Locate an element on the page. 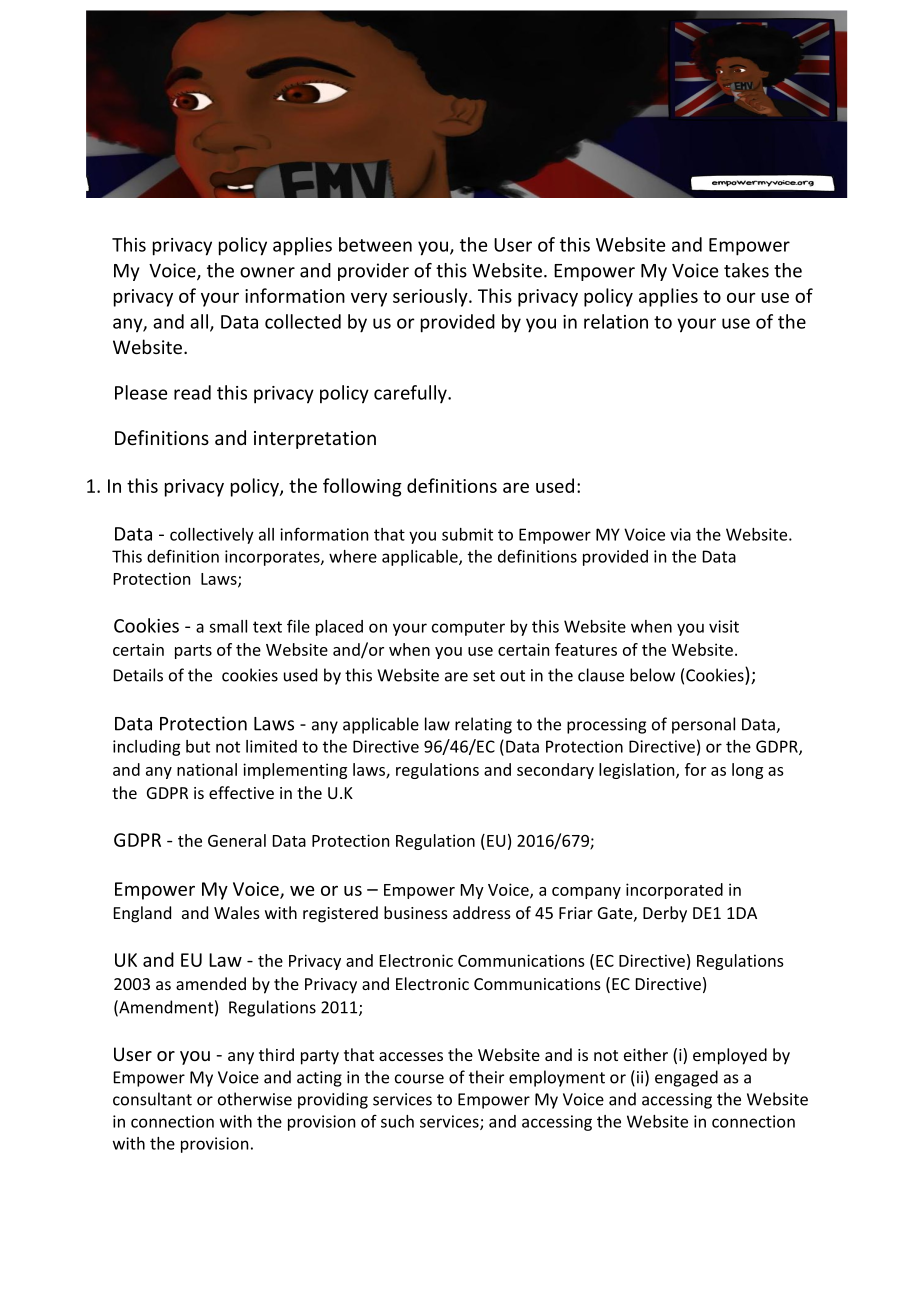 The width and height of the image is (924, 1308). below is located at coordinates (652, 675).
